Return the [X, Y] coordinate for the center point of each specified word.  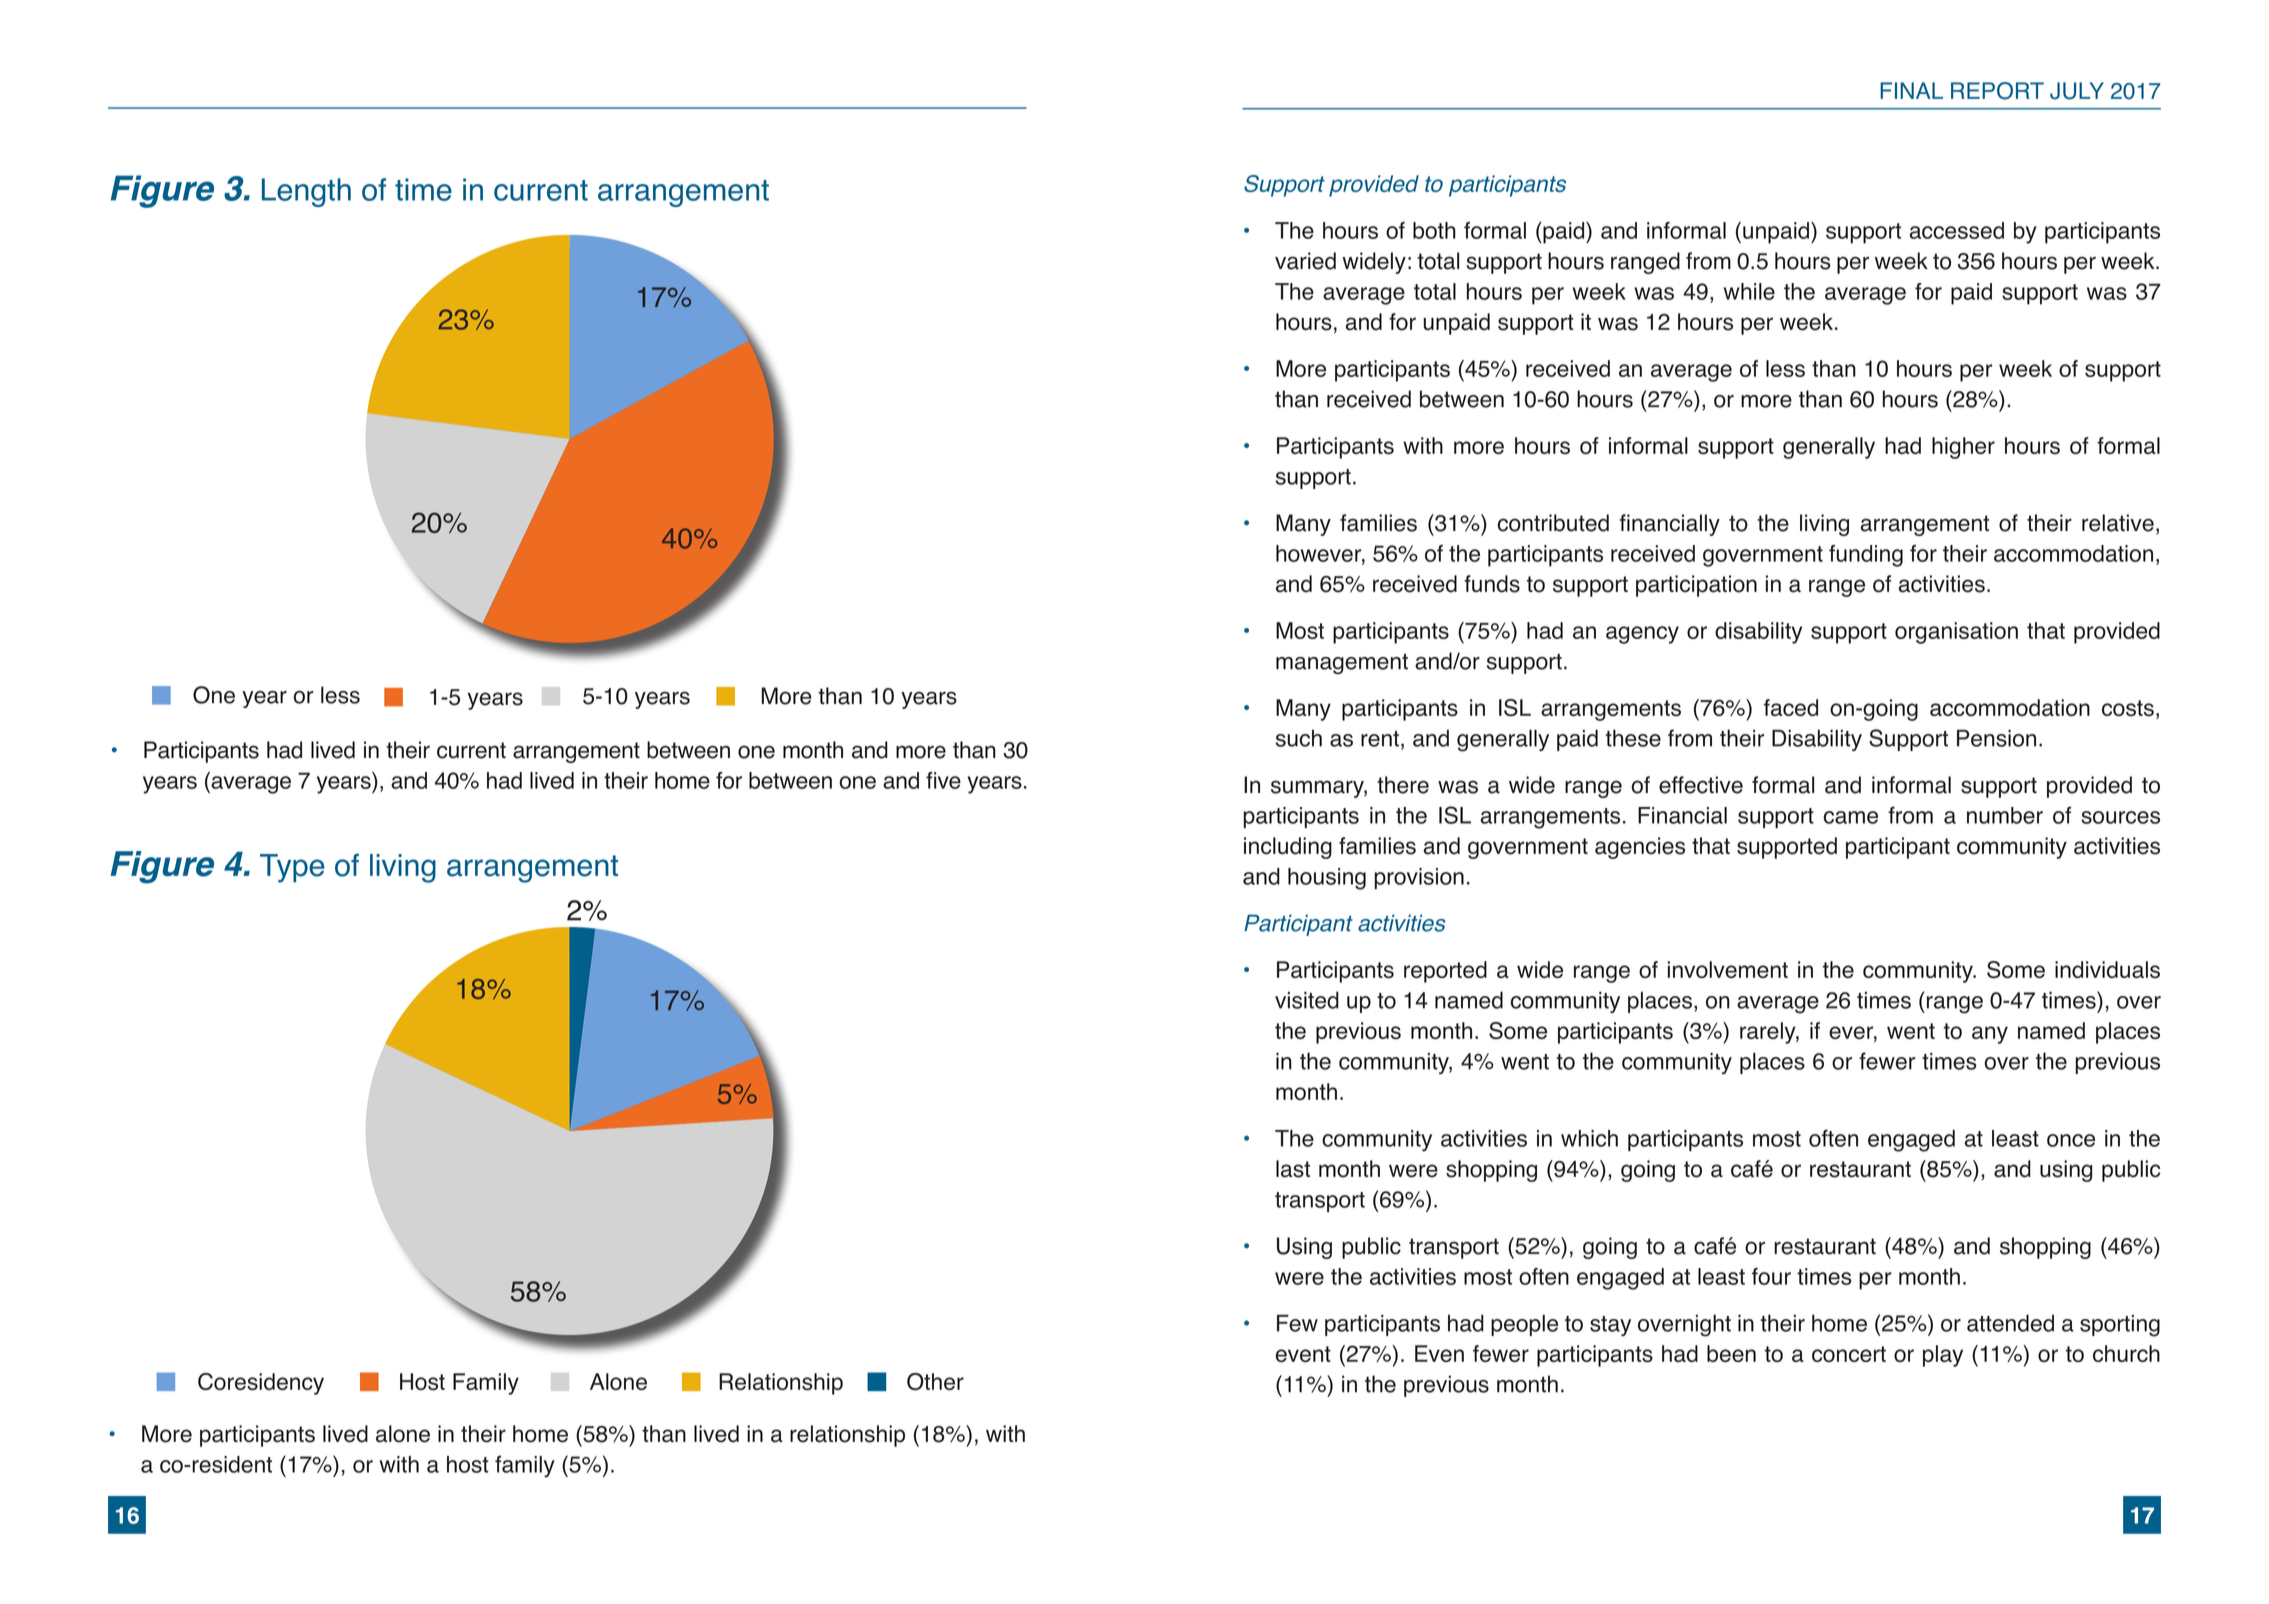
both [1434, 230]
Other [935, 1382]
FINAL [1911, 90]
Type [292, 868]
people [1524, 1325]
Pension [1996, 738]
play [1943, 1356]
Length [306, 192]
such [1299, 738]
